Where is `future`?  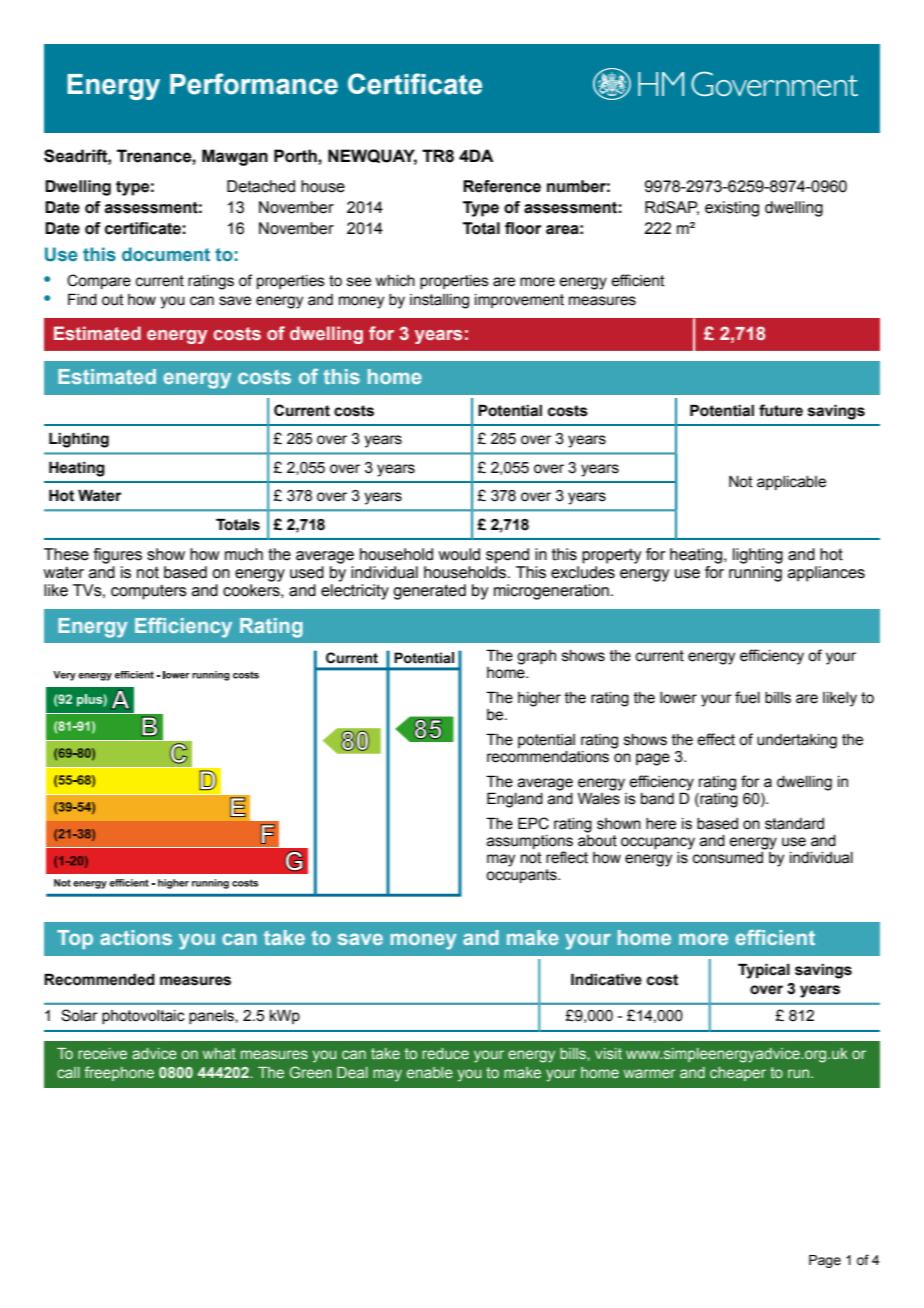
future is located at coordinates (781, 410).
